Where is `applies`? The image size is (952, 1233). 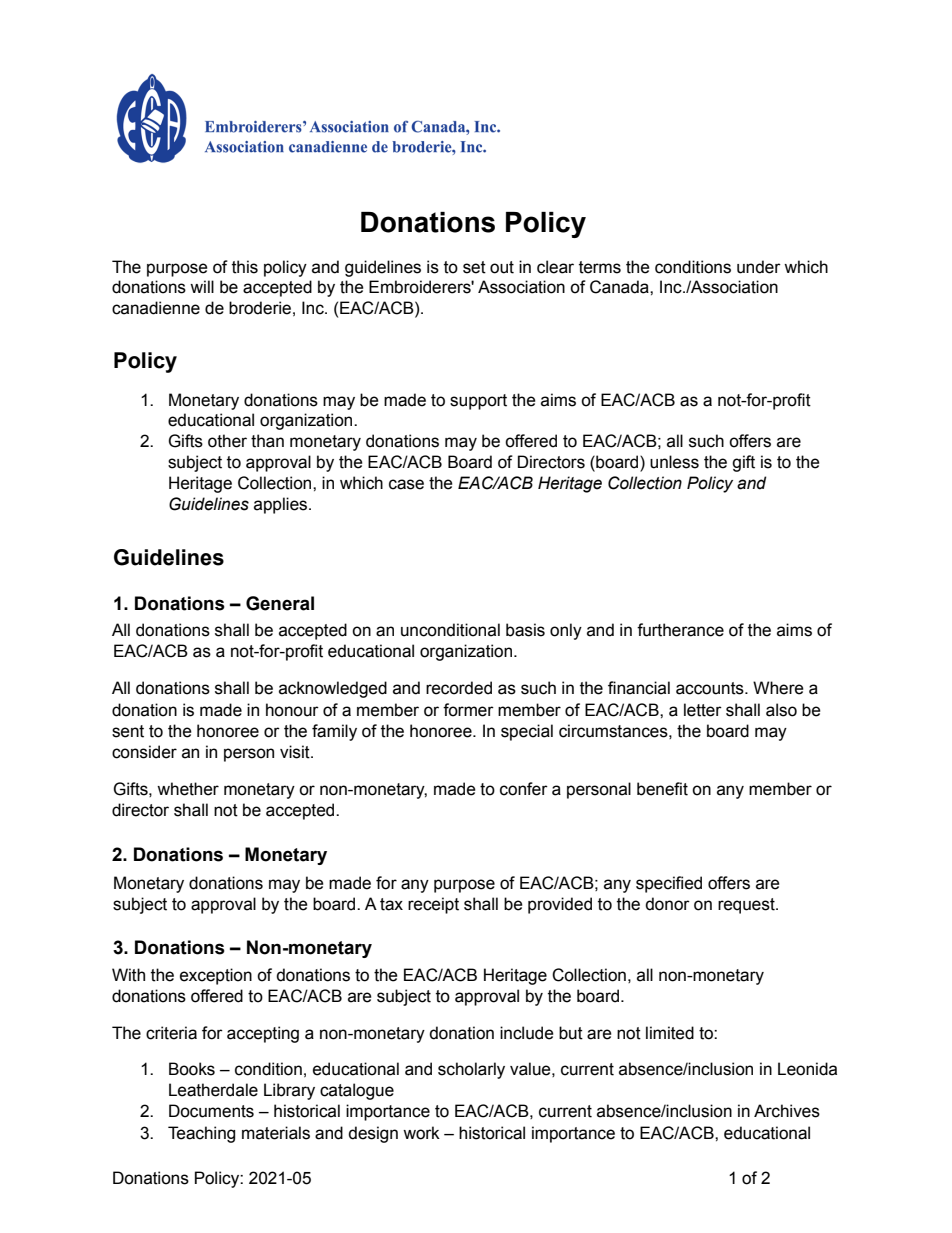 applies is located at coordinates (282, 505).
